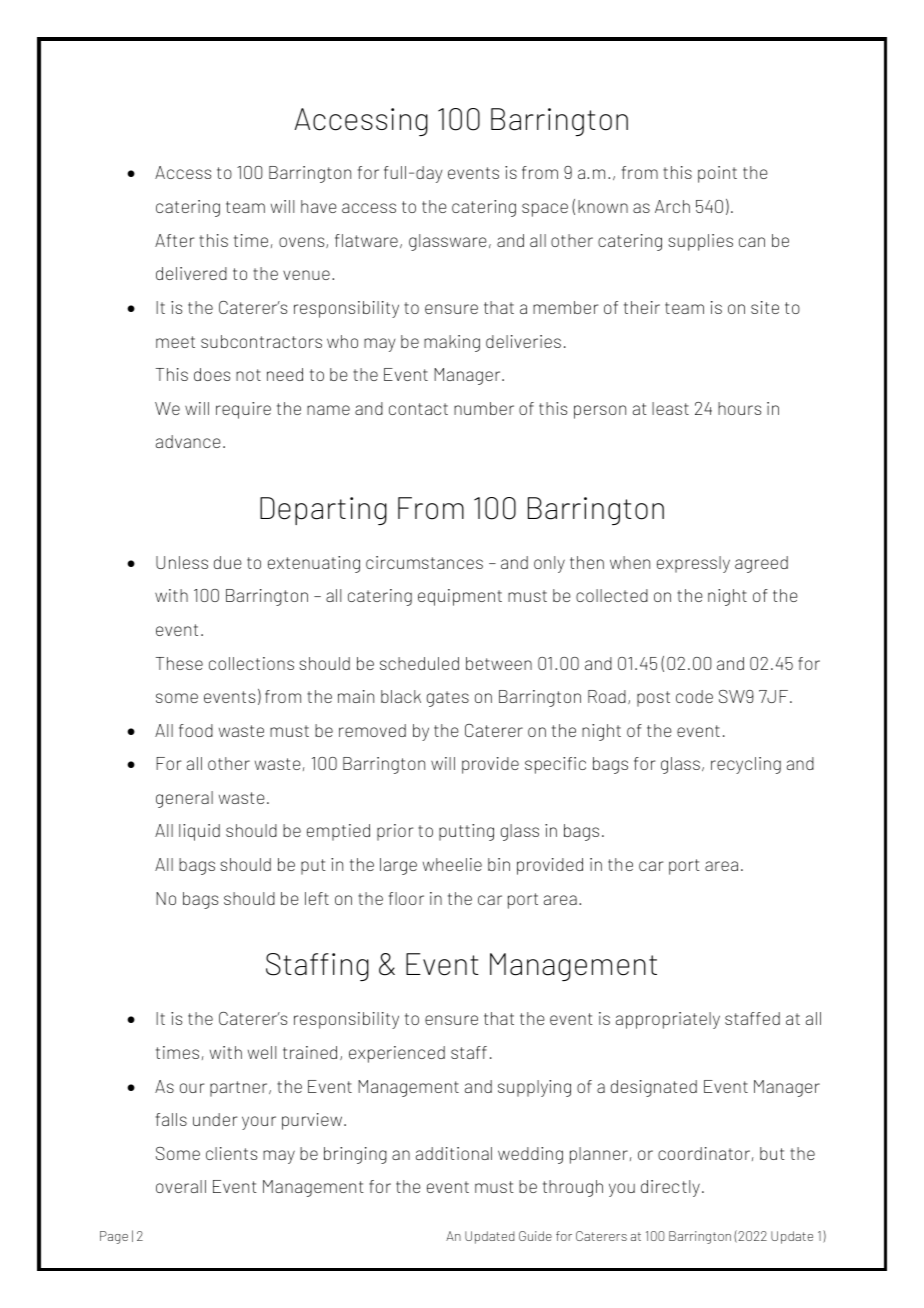 Image resolution: width=924 pixels, height=1308 pixels. Describe the element at coordinates (448, 699) in the page. I see `gates` at that location.
